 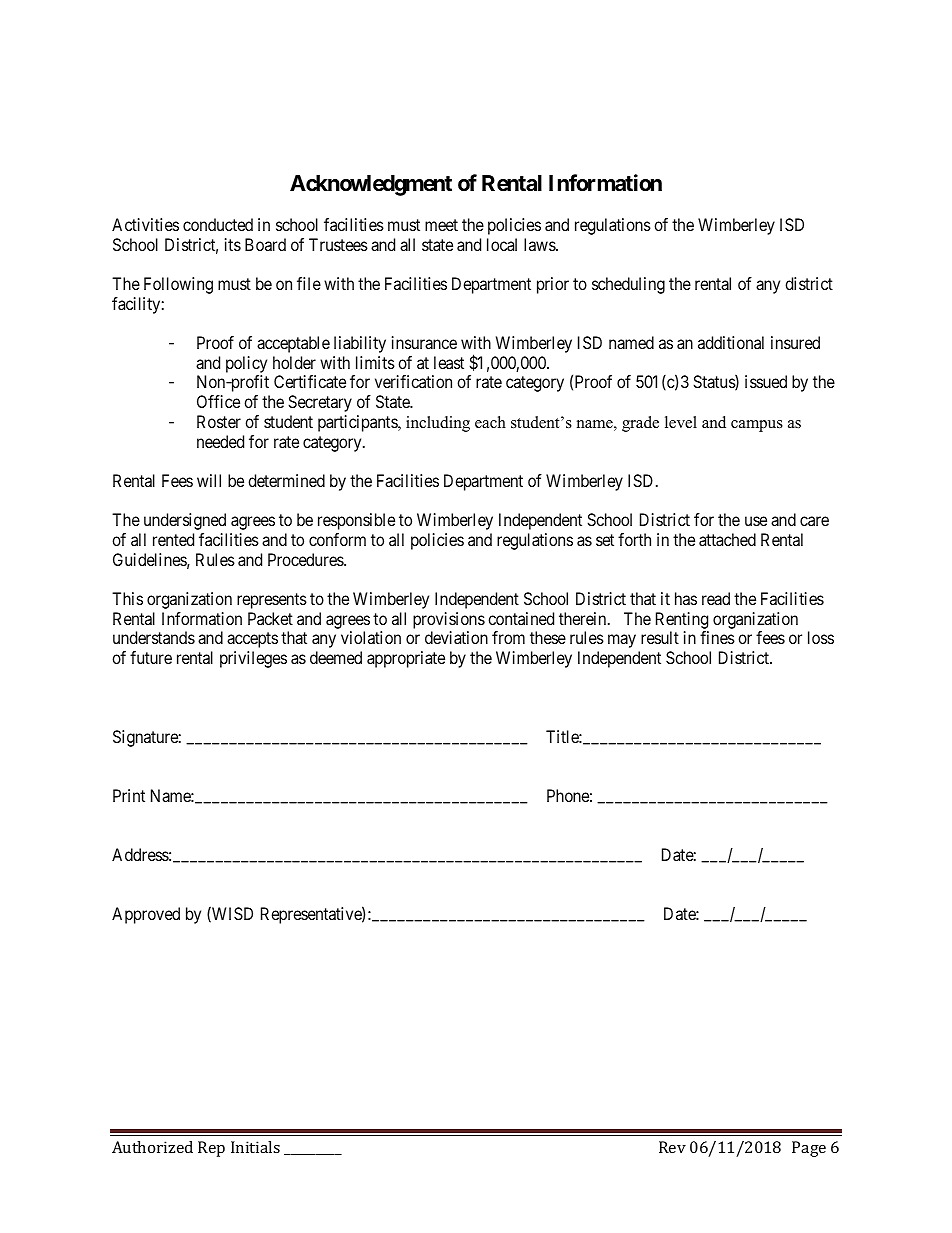 What do you see at coordinates (628, 285) in the screenshot?
I see `scheduling` at bounding box center [628, 285].
